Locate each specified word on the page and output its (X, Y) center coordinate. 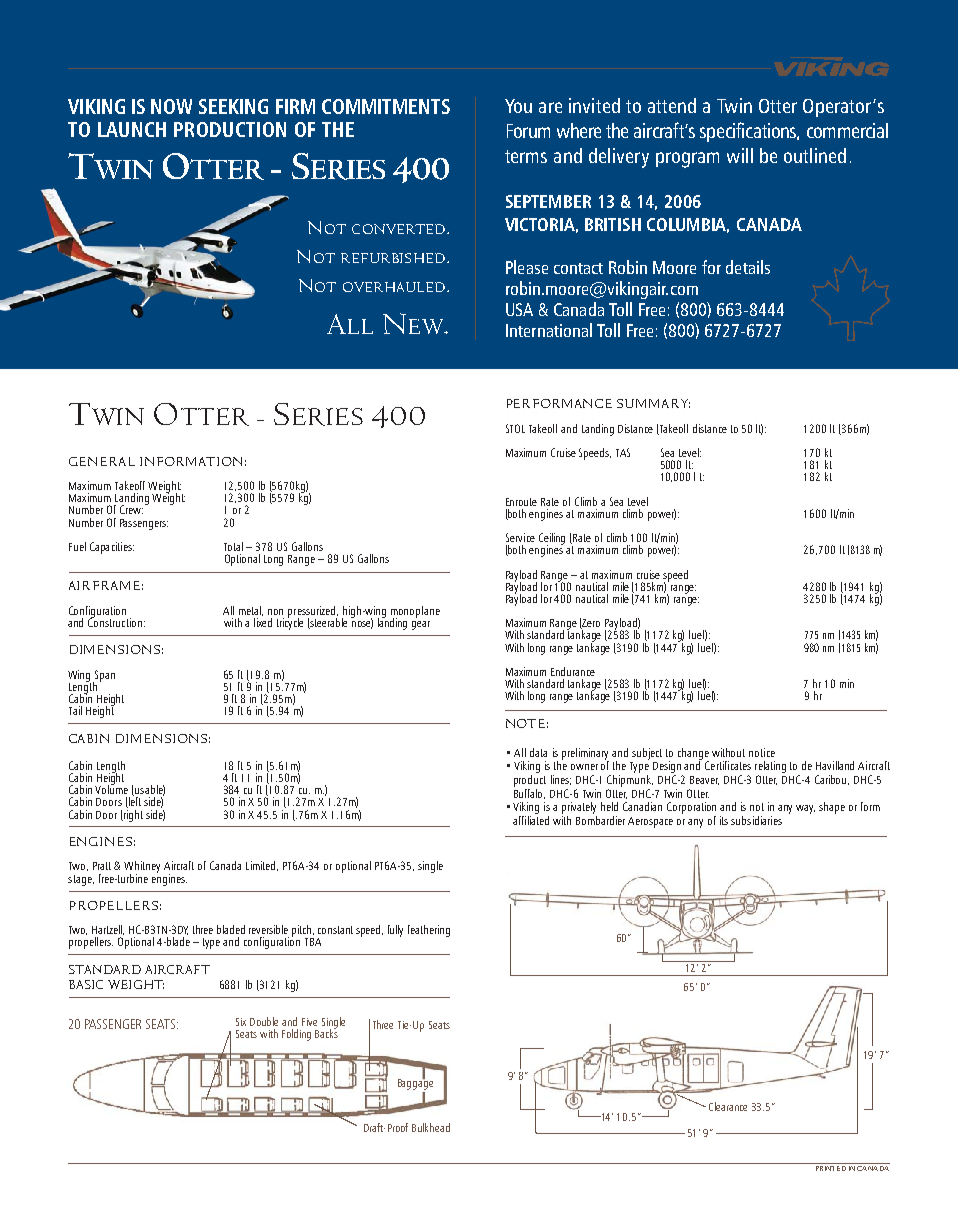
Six (241, 1022)
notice (762, 752)
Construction (115, 621)
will (740, 155)
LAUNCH (132, 129)
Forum (528, 131)
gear (421, 625)
